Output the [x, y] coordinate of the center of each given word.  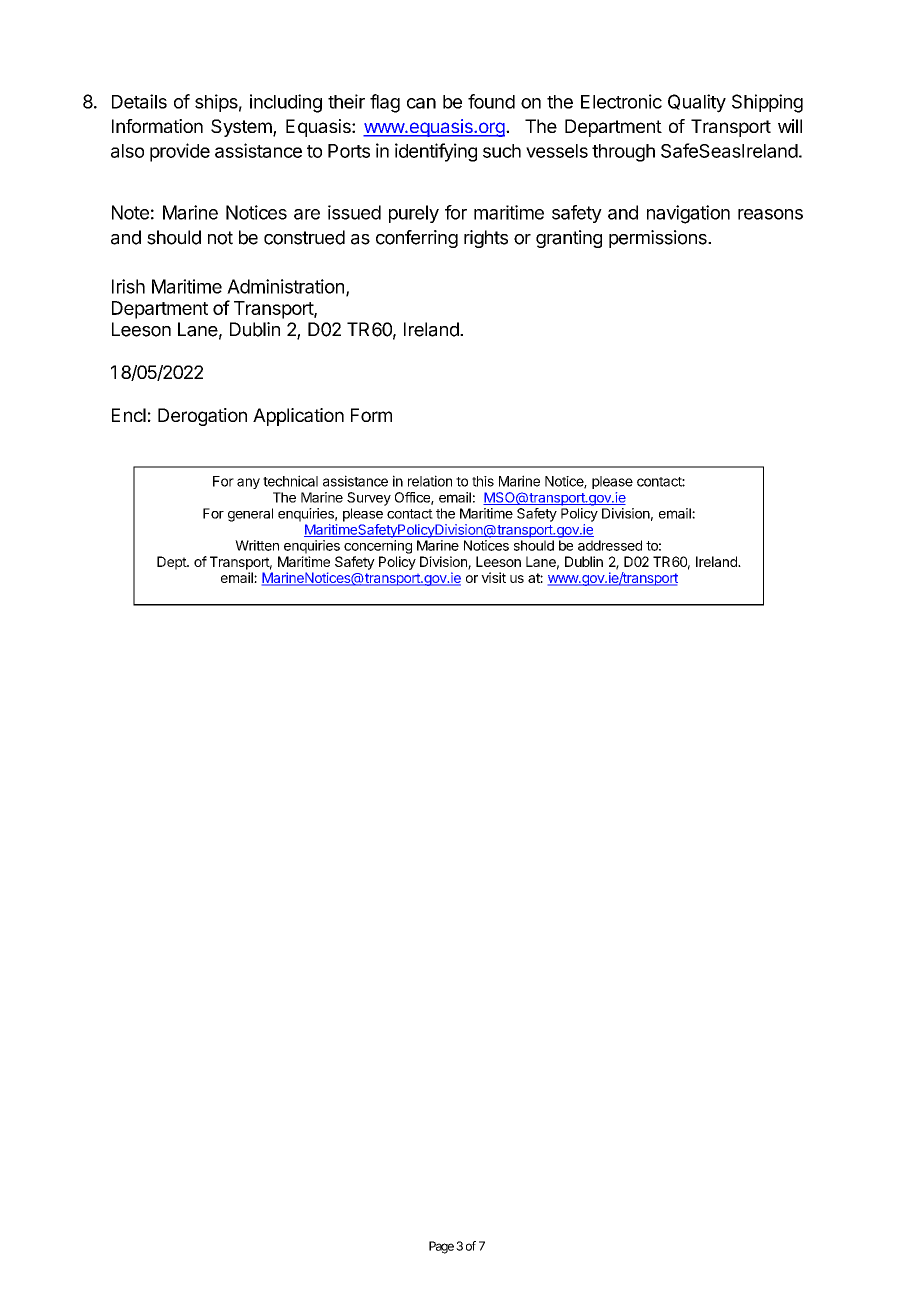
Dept [172, 563]
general [250, 515]
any [248, 483]
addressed [610, 545]
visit [493, 577]
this [483, 481]
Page [441, 1247]
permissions [659, 239]
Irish [128, 286]
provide [180, 152]
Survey [369, 499]
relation [430, 481]
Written [257, 545]
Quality [697, 103]
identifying [436, 152]
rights [486, 239]
